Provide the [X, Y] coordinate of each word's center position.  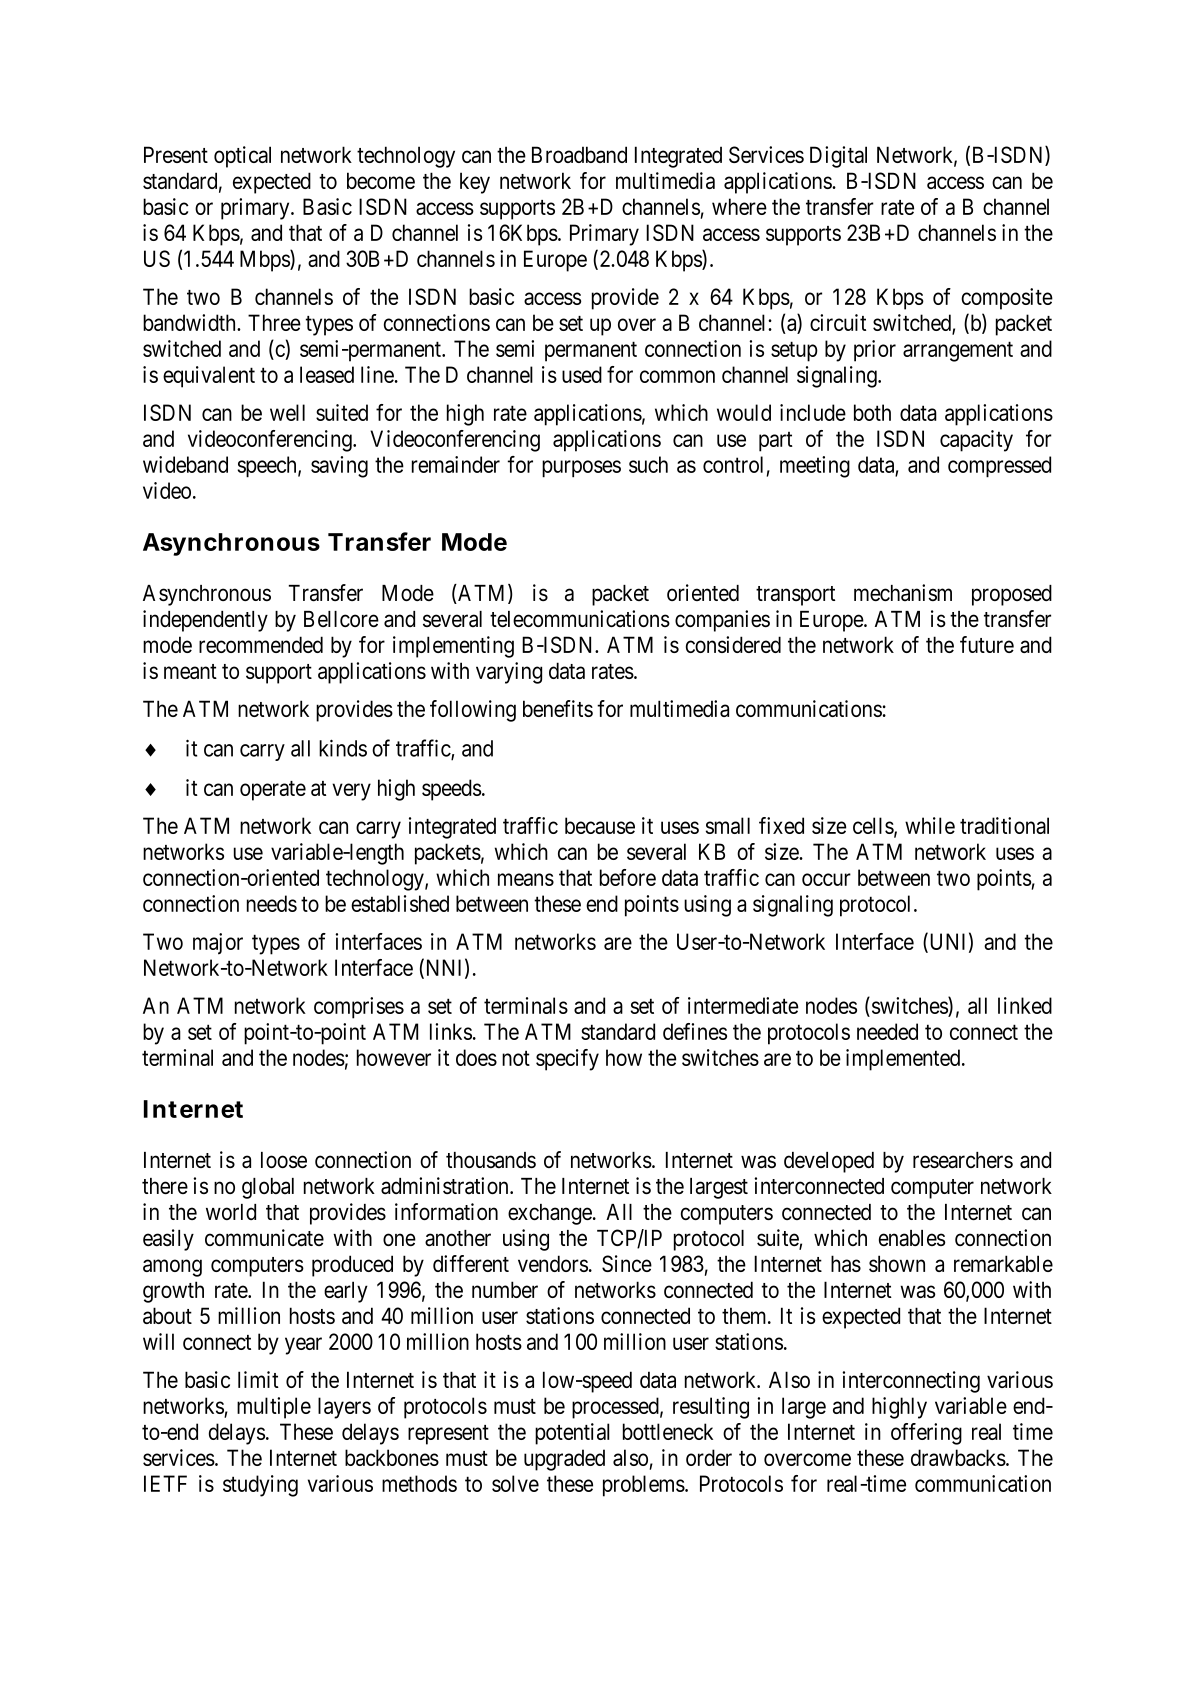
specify [567, 1060]
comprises [359, 1008]
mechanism [903, 592]
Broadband [579, 154]
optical [242, 157]
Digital [838, 157]
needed [887, 1031]
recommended [261, 644]
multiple [274, 1408]
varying [509, 673]
